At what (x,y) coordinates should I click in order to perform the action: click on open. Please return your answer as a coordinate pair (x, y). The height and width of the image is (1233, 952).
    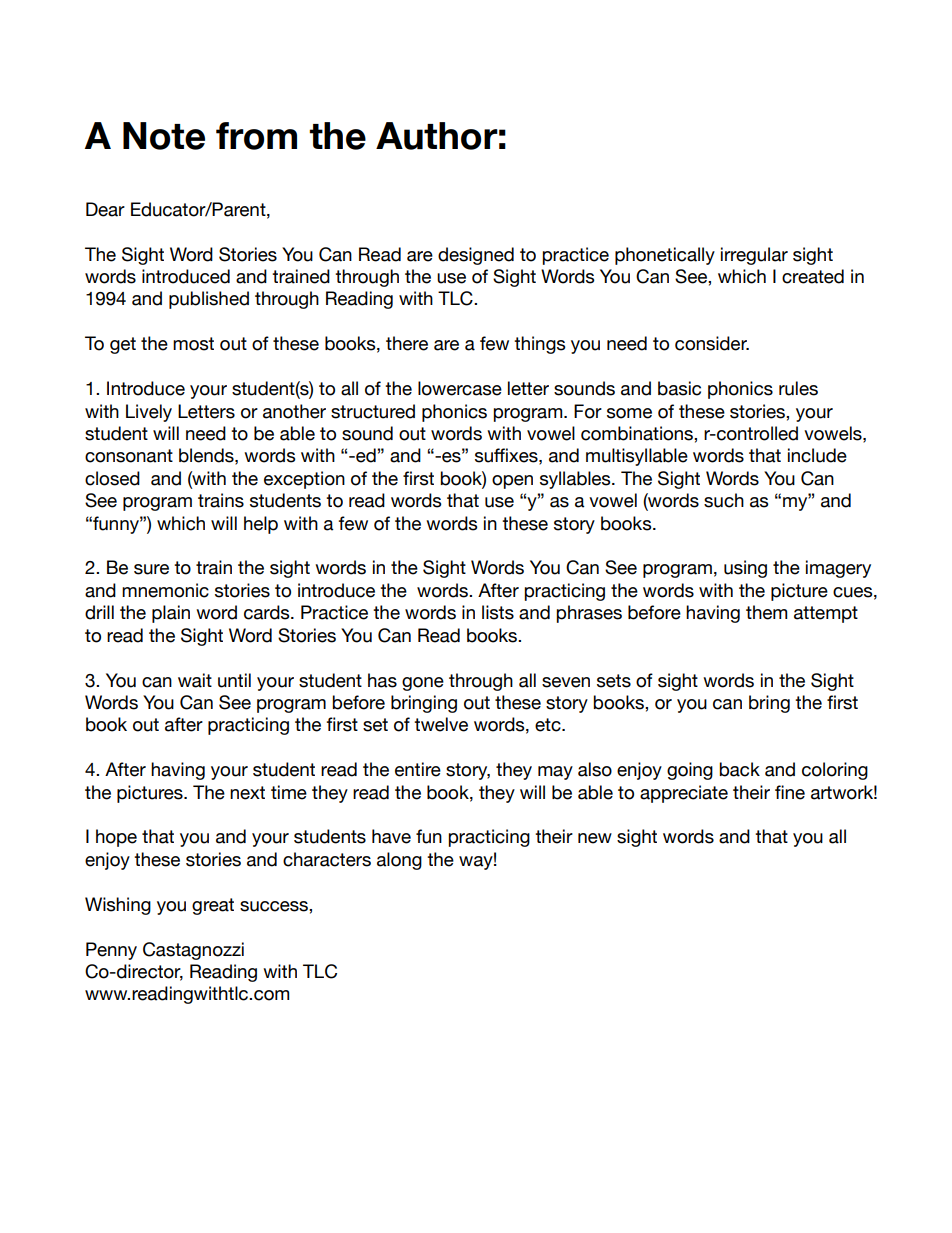
    Looking at the image, I should click on (512, 482).
